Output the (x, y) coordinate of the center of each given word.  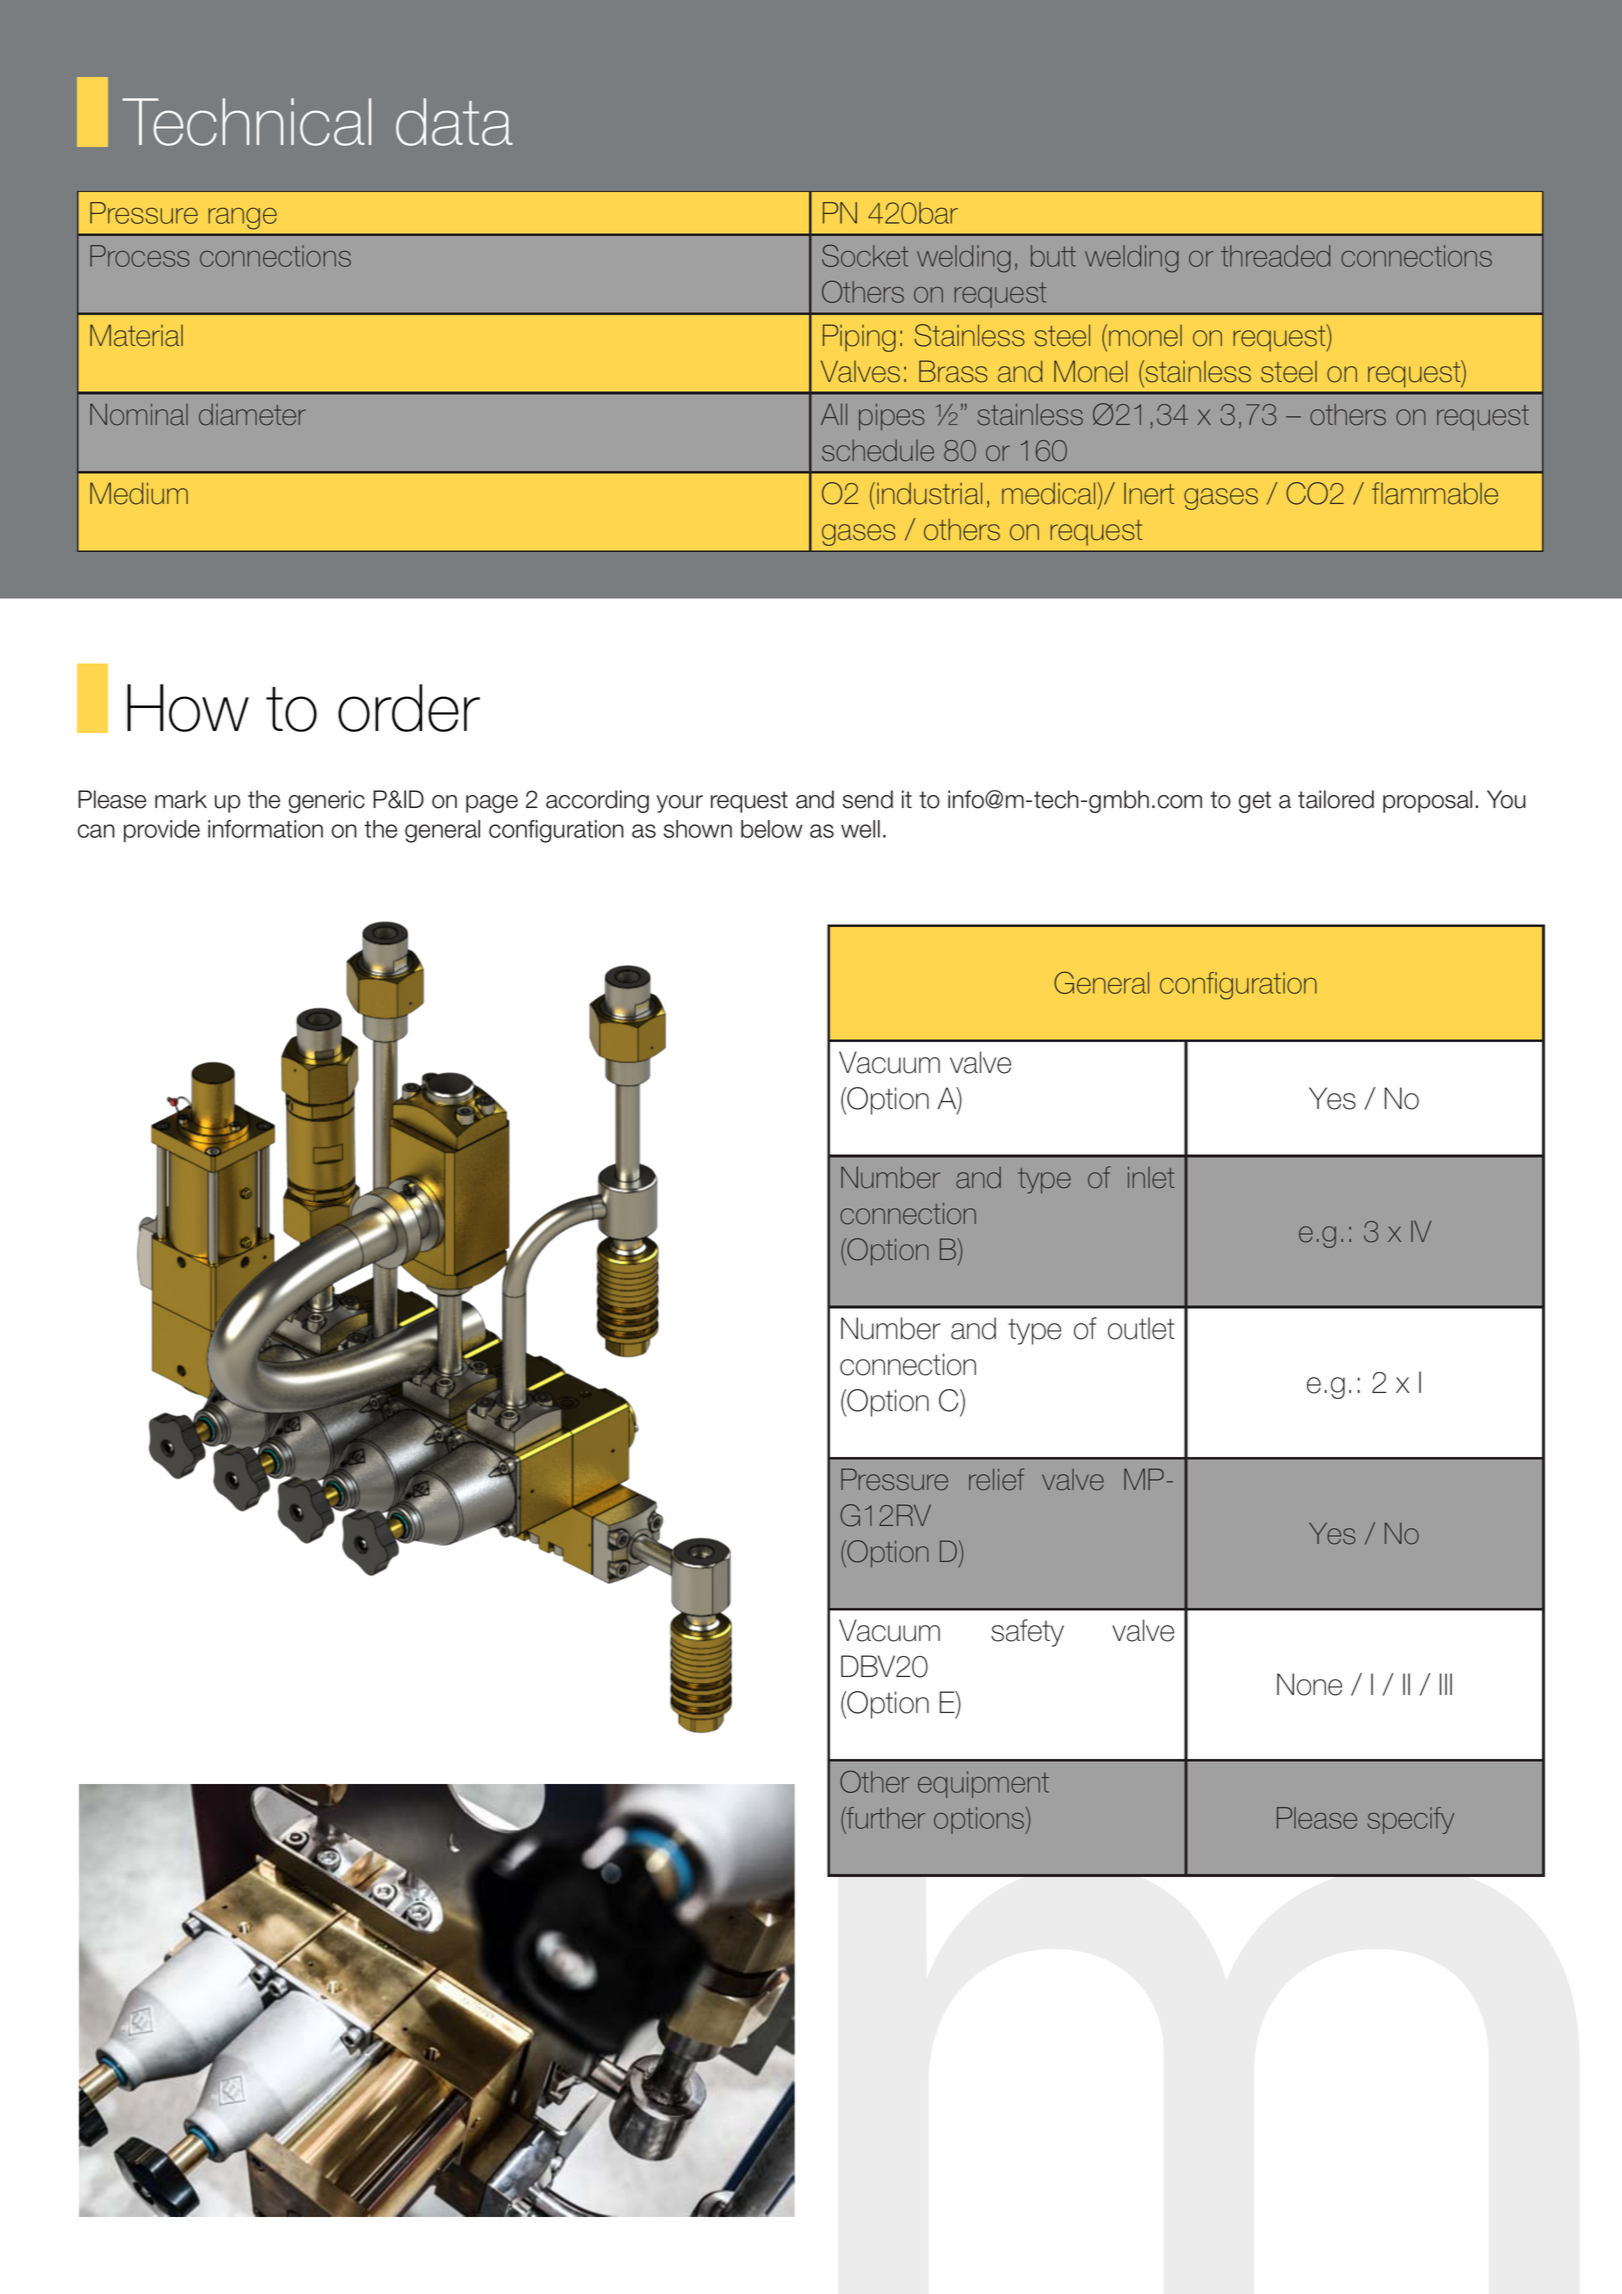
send (868, 799)
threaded (1275, 256)
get (1255, 802)
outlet (1141, 1328)
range (242, 218)
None (1309, 1684)
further (884, 1819)
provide (162, 831)
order (409, 708)
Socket (865, 255)
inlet (1151, 1177)
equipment (983, 1784)
